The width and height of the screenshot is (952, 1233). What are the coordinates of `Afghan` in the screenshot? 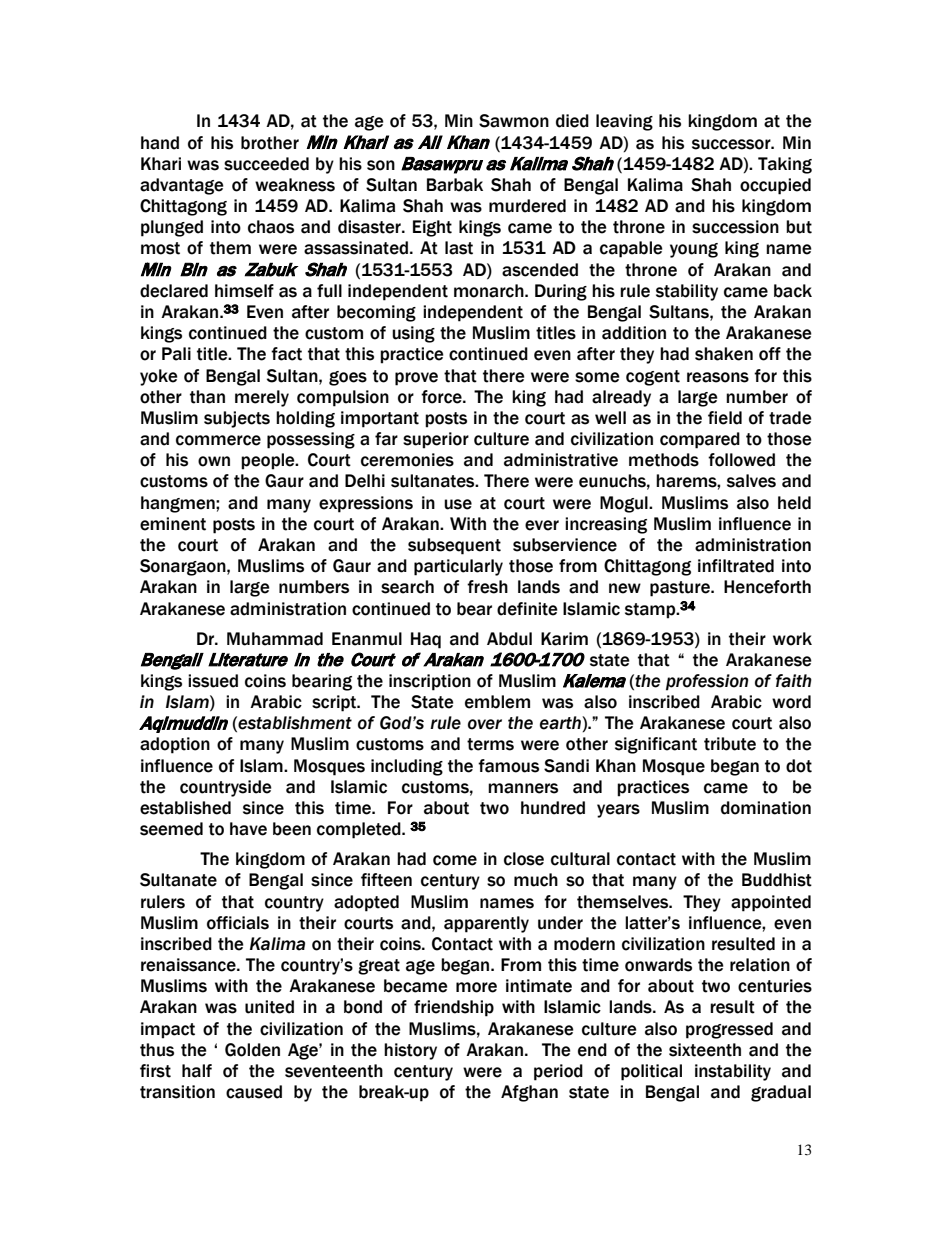 It's located at (529, 1093).
